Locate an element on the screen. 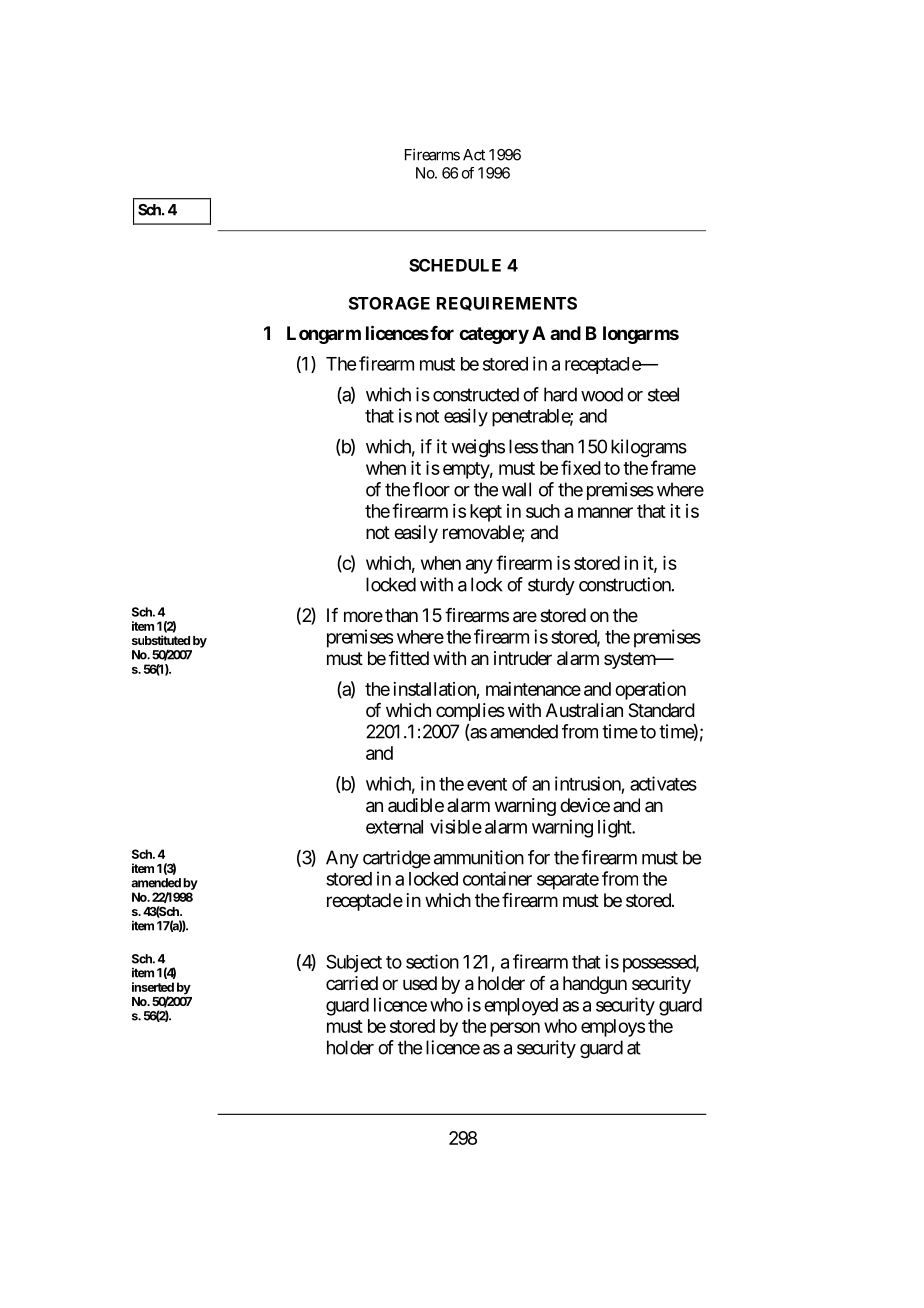  external is located at coordinates (394, 827).
